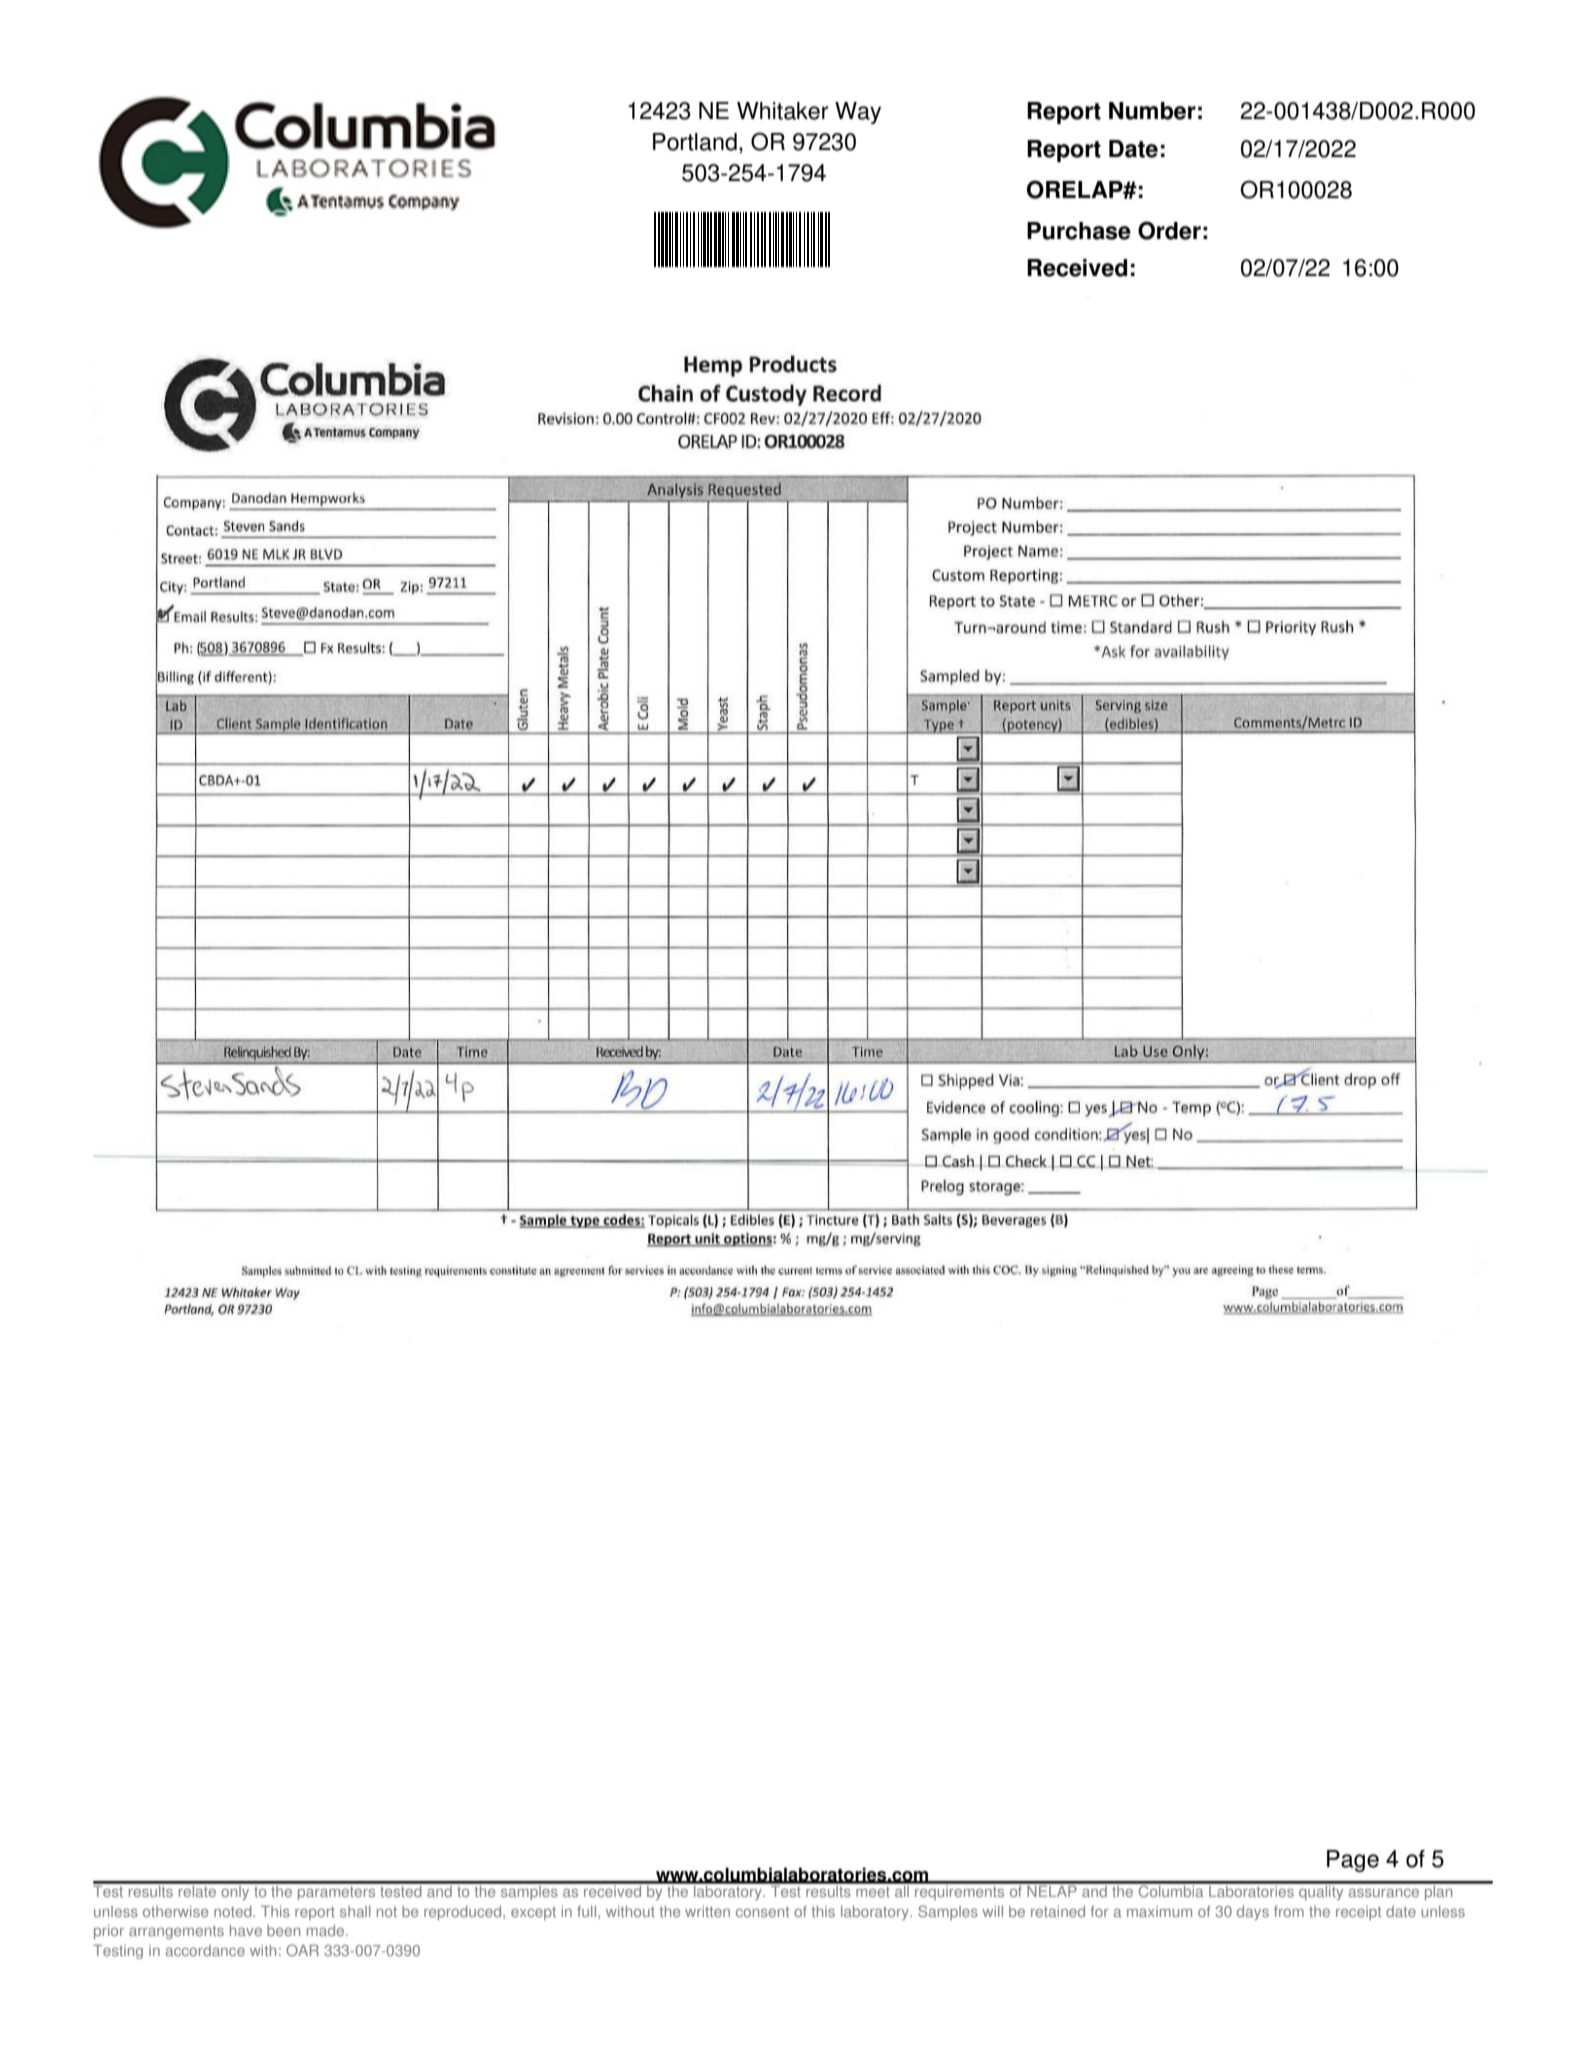  What do you see at coordinates (1169, 230) in the screenshot?
I see `Order` at bounding box center [1169, 230].
